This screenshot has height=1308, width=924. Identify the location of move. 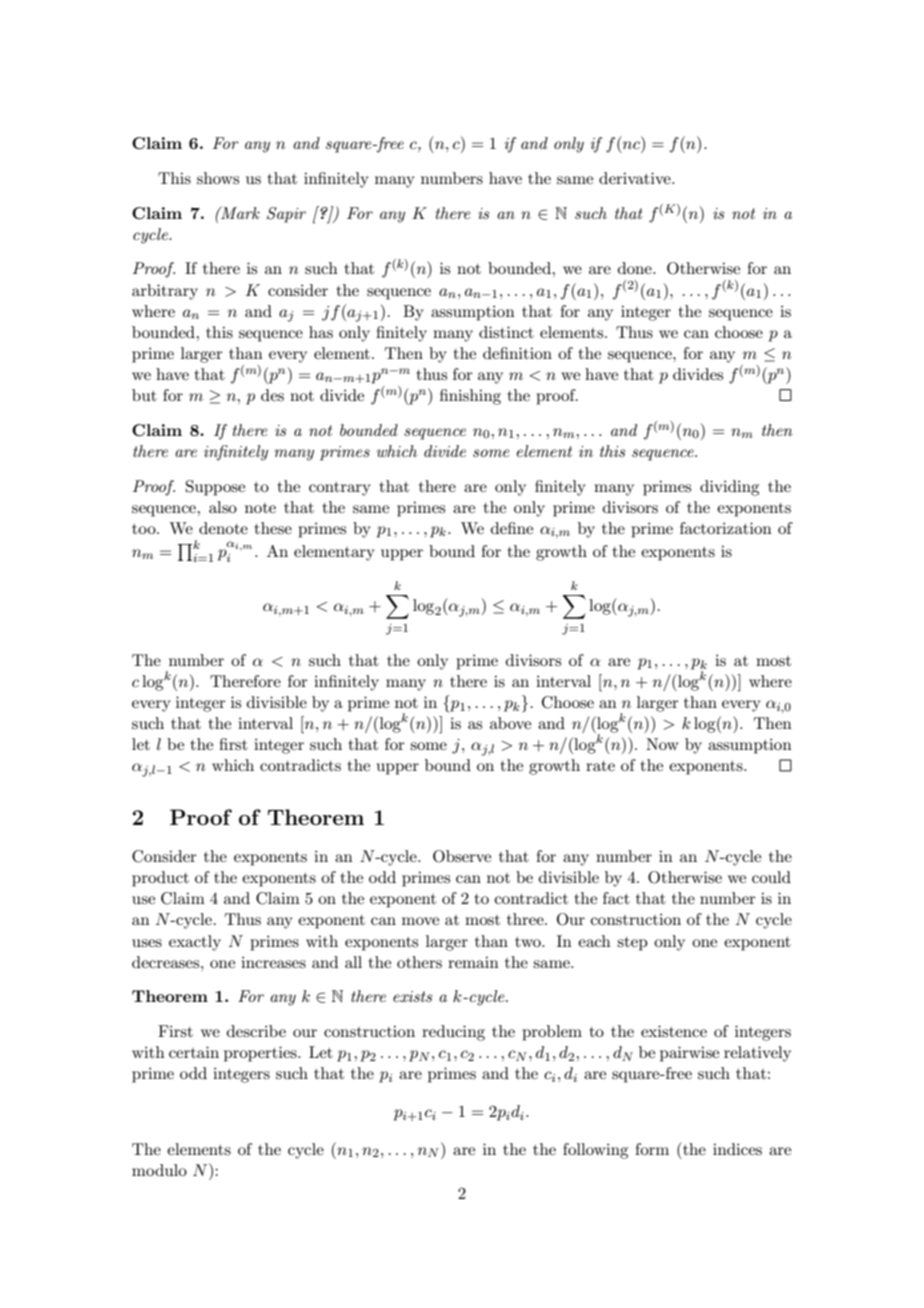
(420, 921).
